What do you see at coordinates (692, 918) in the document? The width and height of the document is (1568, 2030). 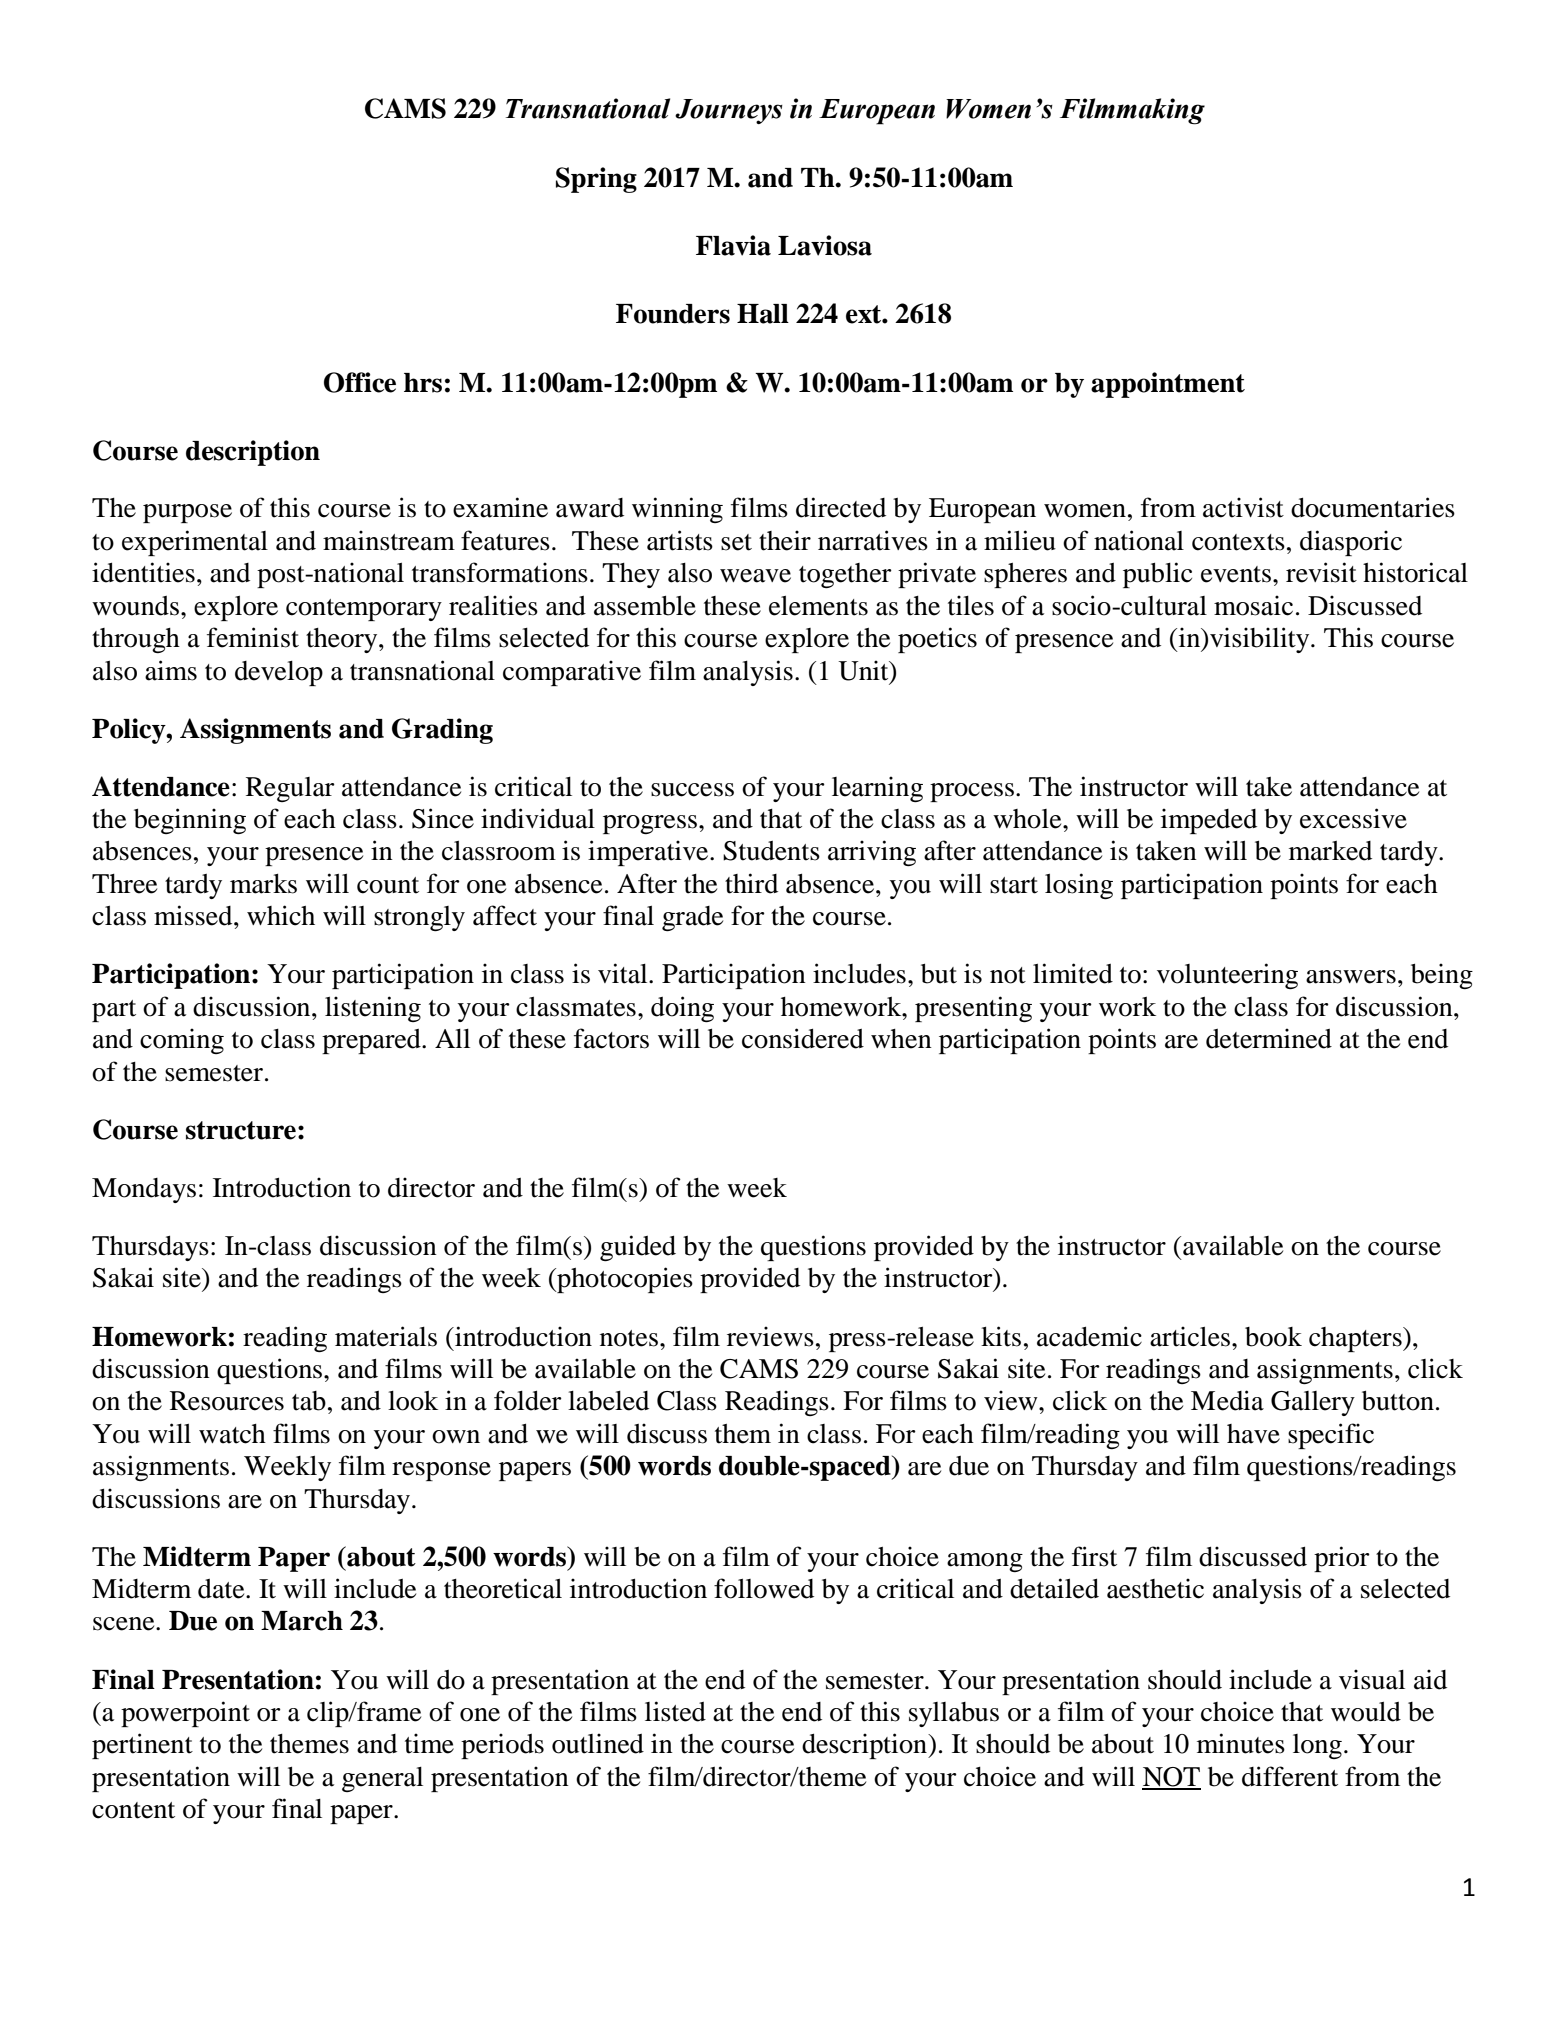 I see `grade` at bounding box center [692, 918].
